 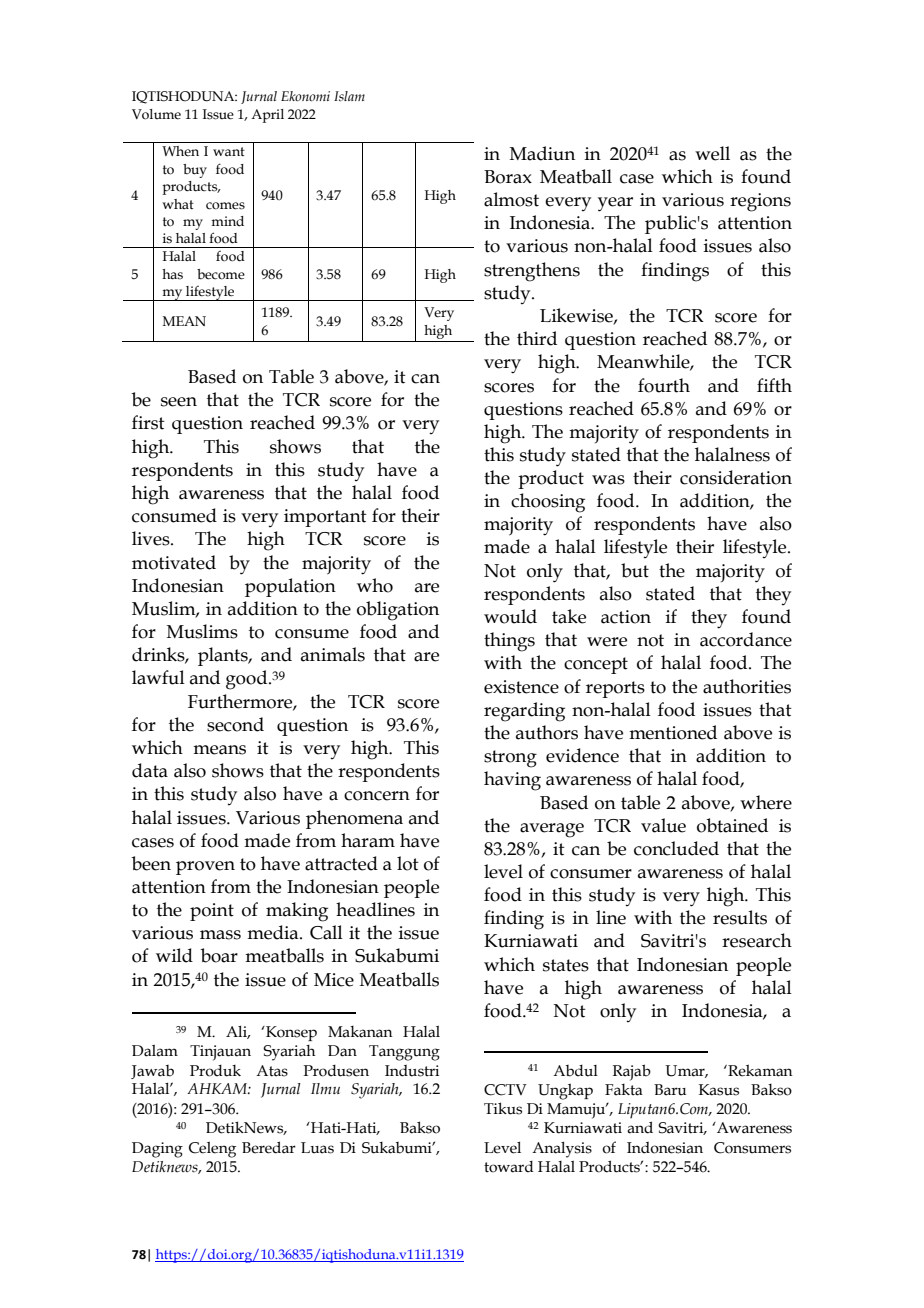 What do you see at coordinates (508, 177) in the screenshot?
I see `Borax` at bounding box center [508, 177].
